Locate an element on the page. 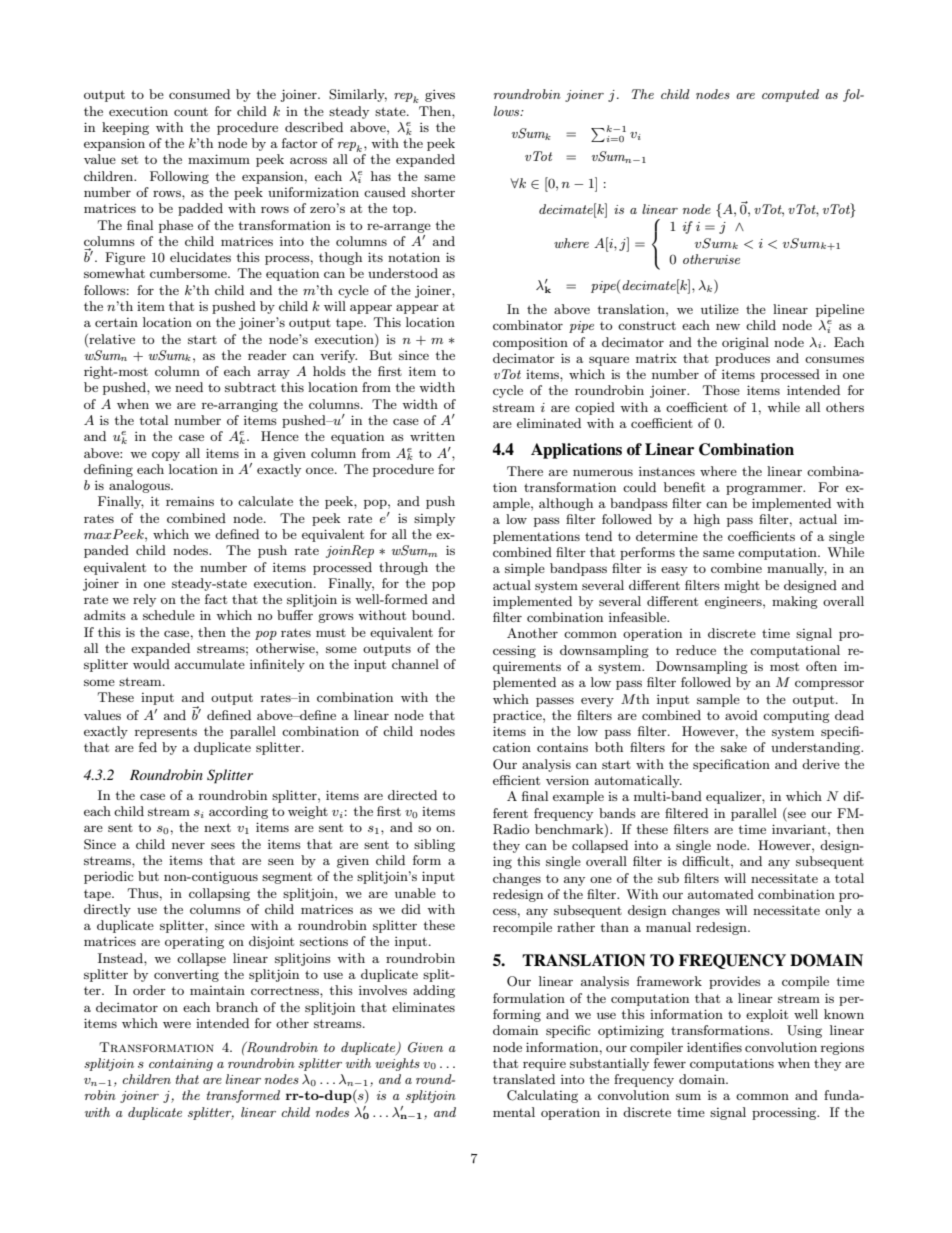 This image has height=1233, width=952. fed is located at coordinates (148, 747).
